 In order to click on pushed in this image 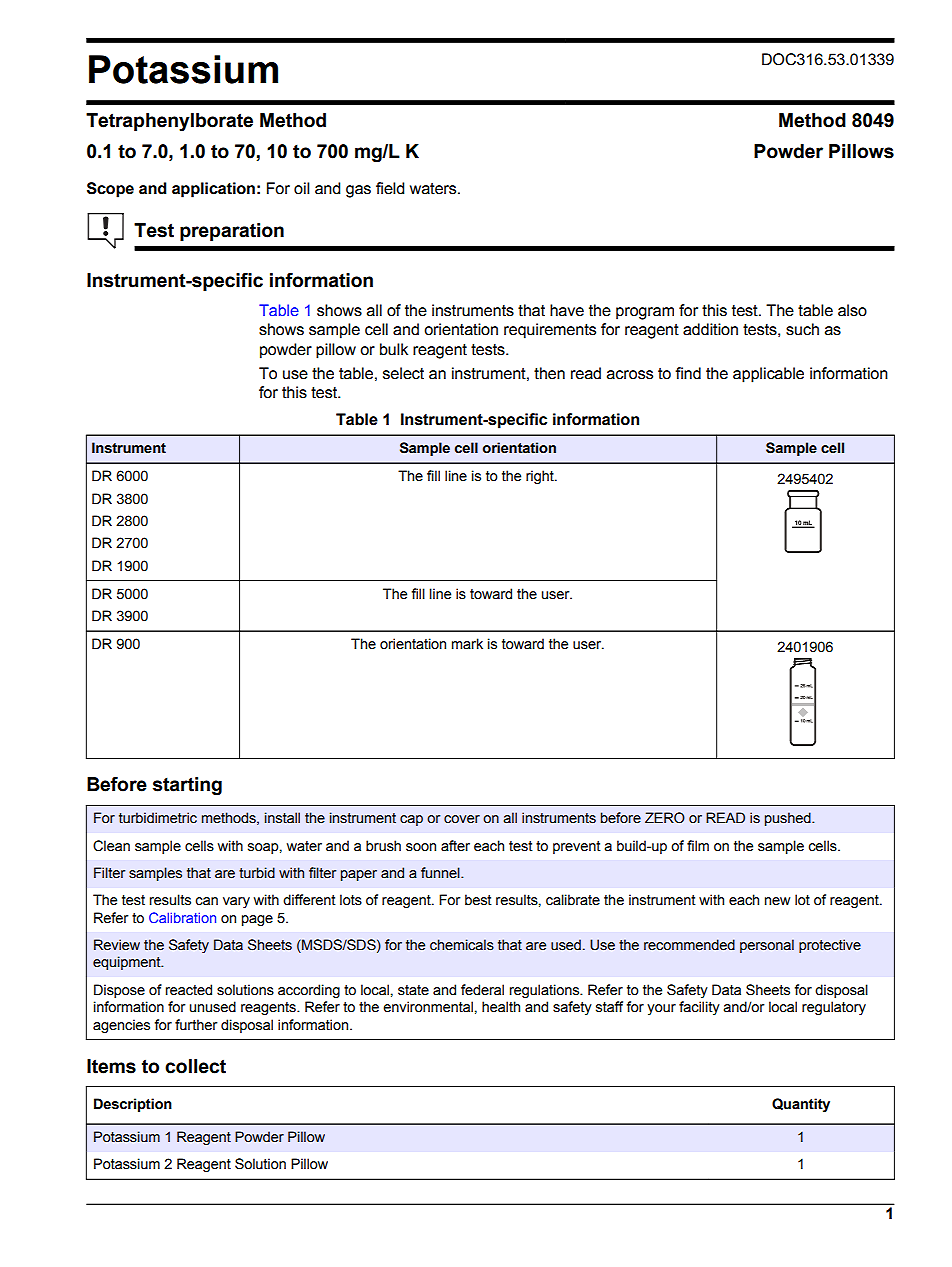, I will do `click(789, 819)`.
